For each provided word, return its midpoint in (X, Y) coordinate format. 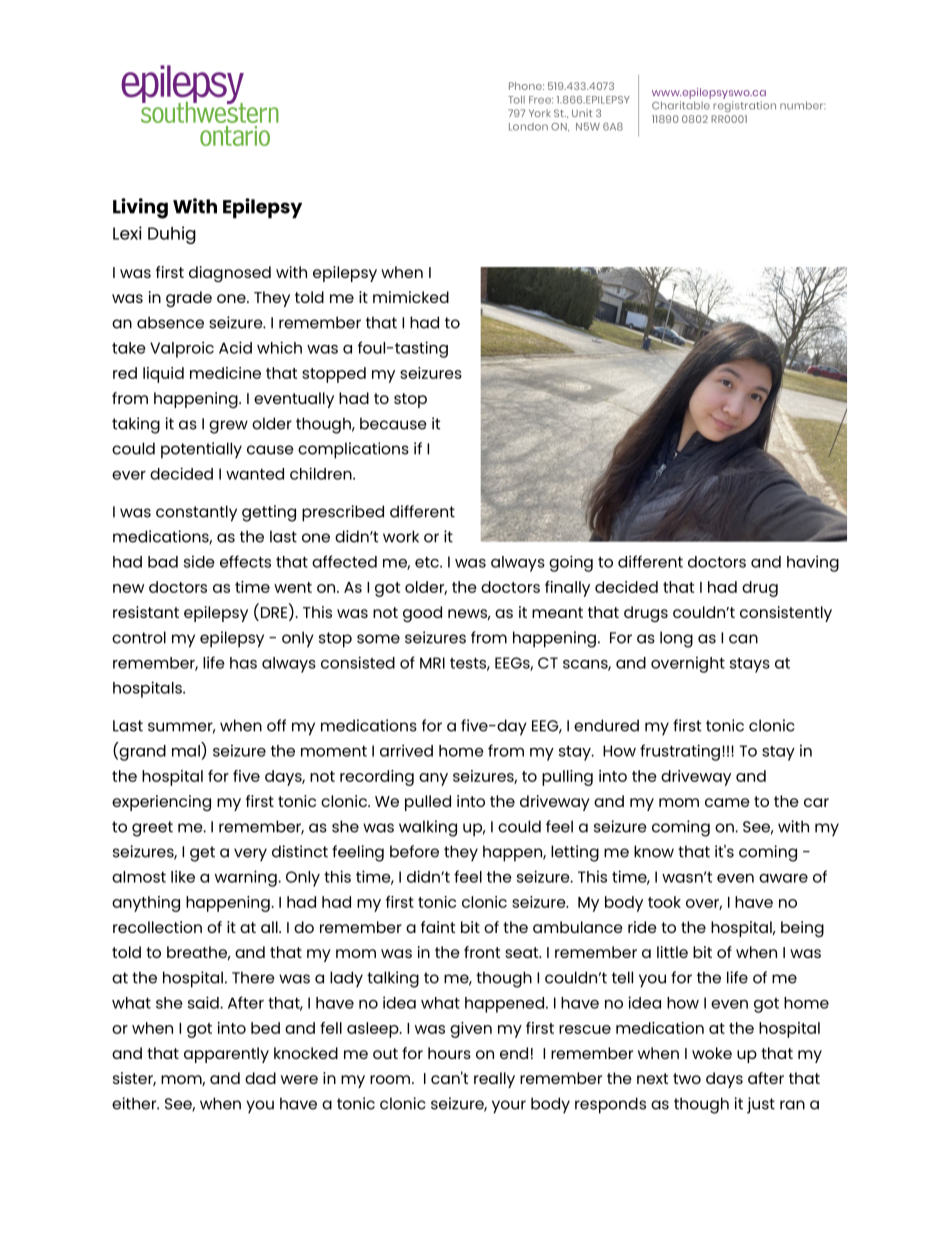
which (279, 347)
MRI (432, 663)
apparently (226, 1055)
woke (712, 1053)
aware (783, 878)
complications (353, 450)
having (813, 563)
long (676, 639)
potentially (201, 450)
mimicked (411, 297)
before (414, 851)
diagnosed (230, 274)
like (183, 876)
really (494, 1080)
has (243, 663)
